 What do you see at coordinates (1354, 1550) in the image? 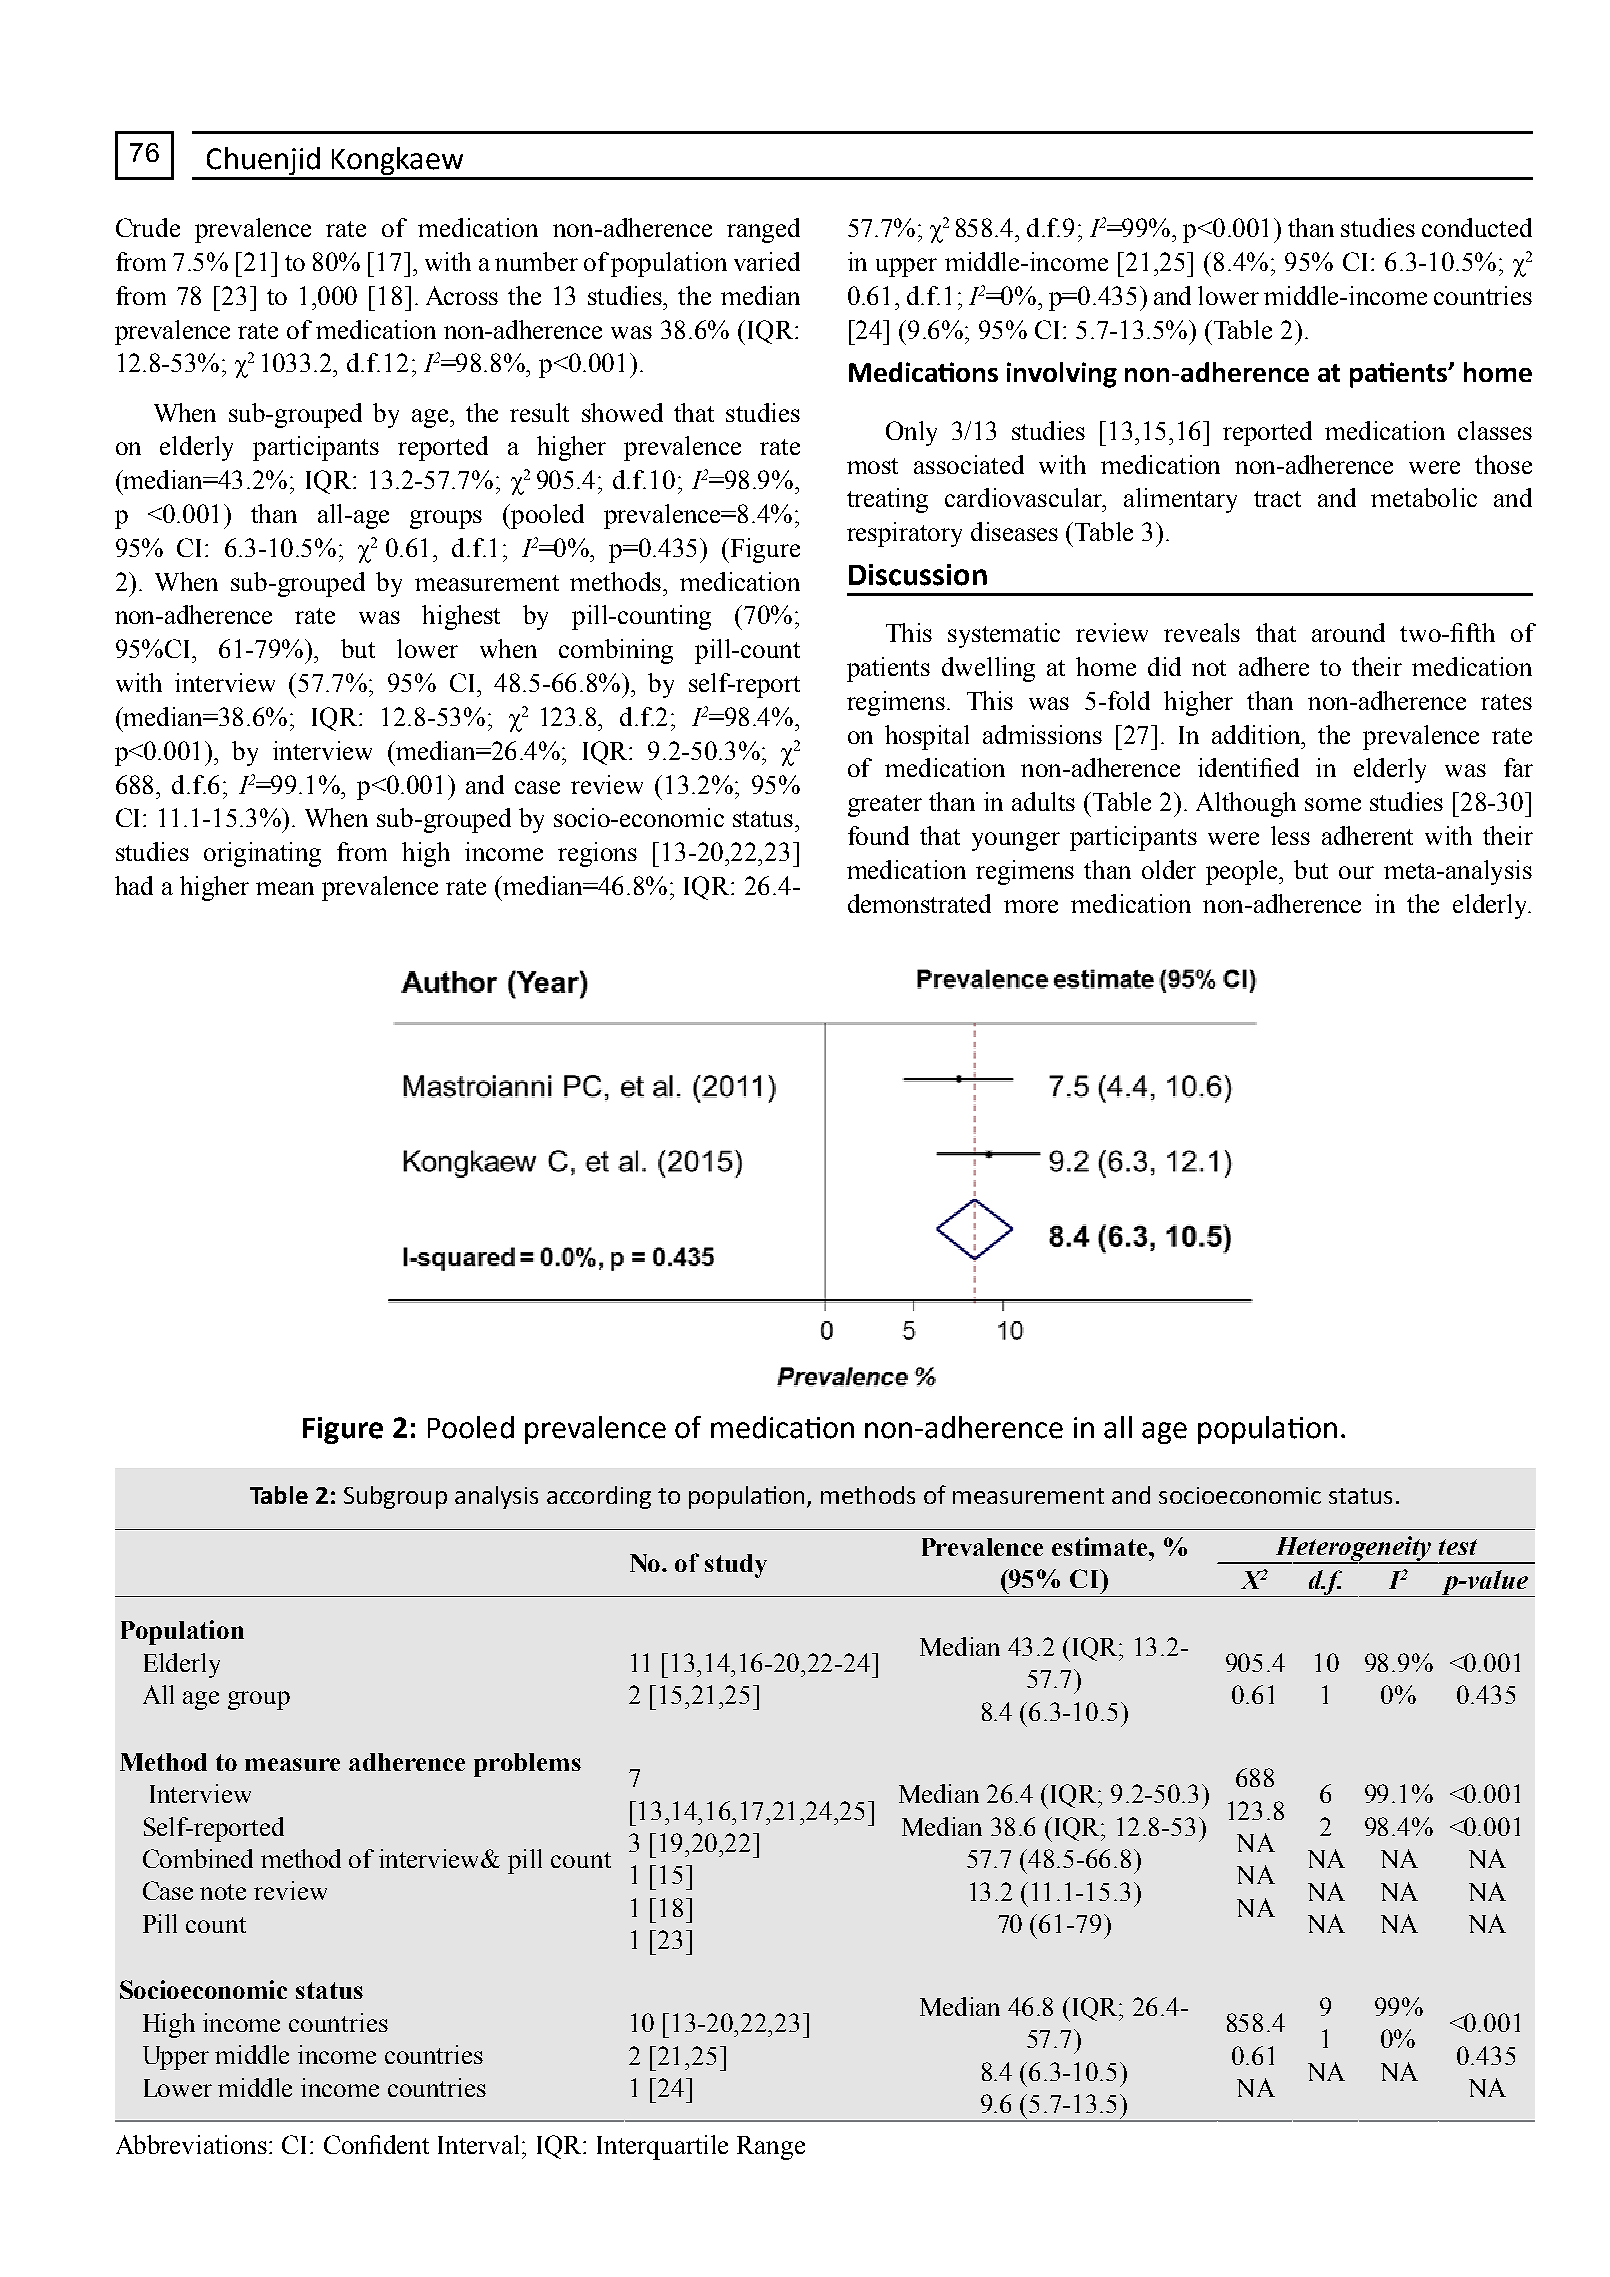
I see `Heterogeneity` at bounding box center [1354, 1550].
